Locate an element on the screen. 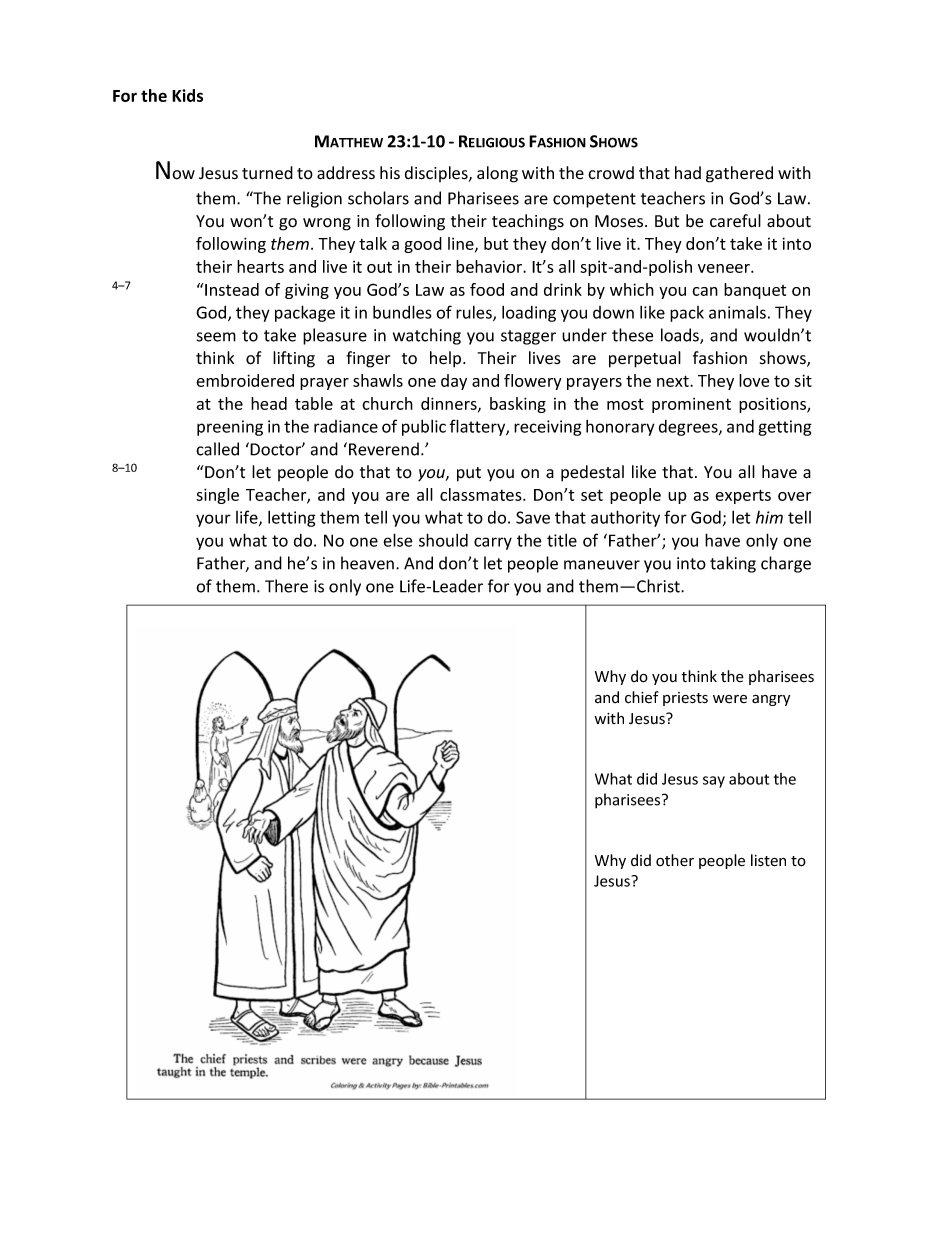 The width and height of the screenshot is (952, 1233). chief is located at coordinates (642, 697).
